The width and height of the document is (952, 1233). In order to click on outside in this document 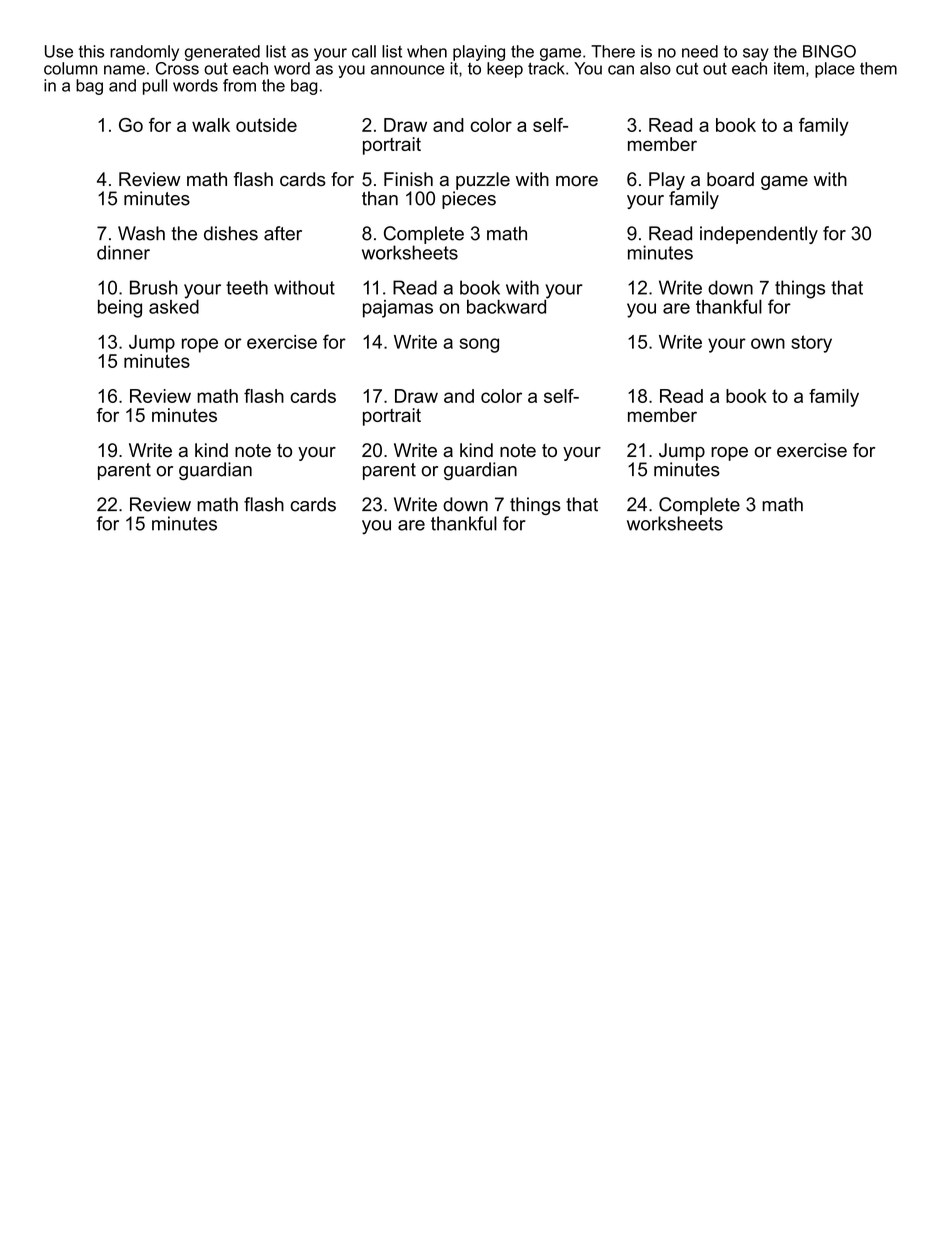, I will do `click(266, 125)`.
